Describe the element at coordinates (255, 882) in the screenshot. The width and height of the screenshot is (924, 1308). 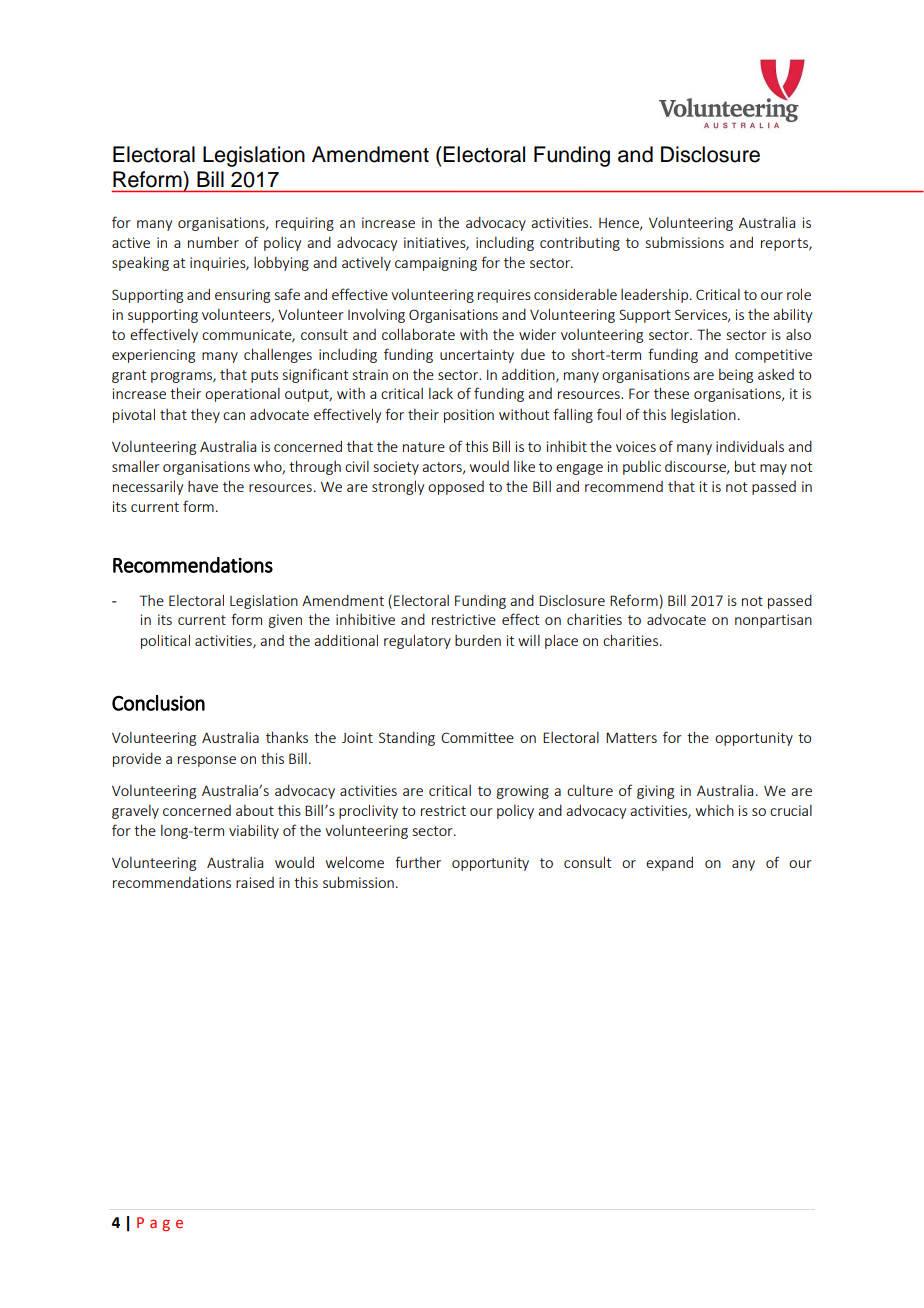
I see `raised` at that location.
